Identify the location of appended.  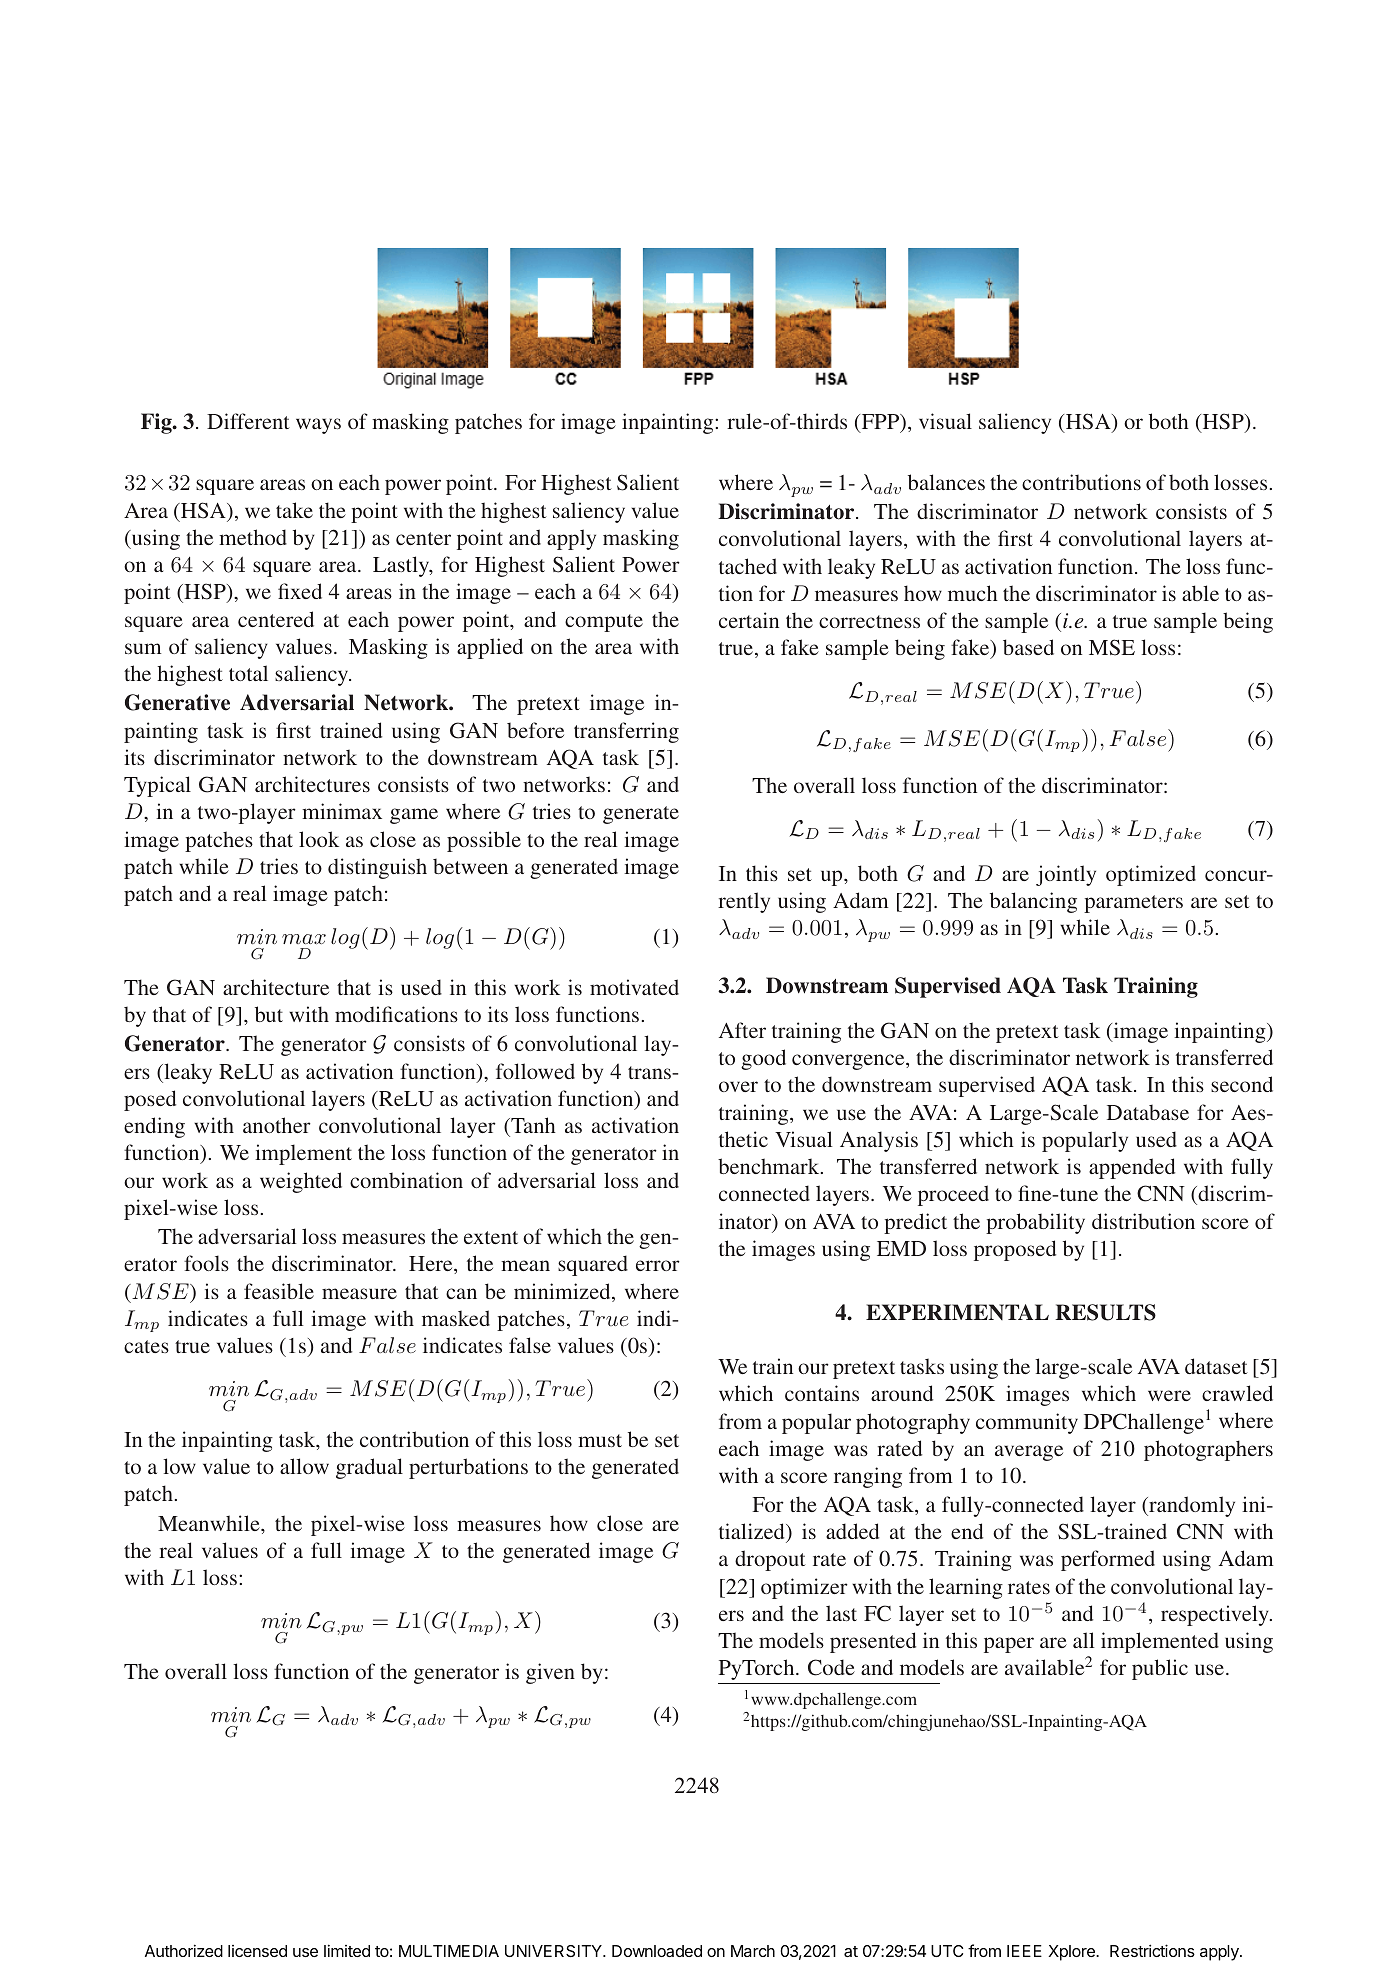
(1132, 1168).
